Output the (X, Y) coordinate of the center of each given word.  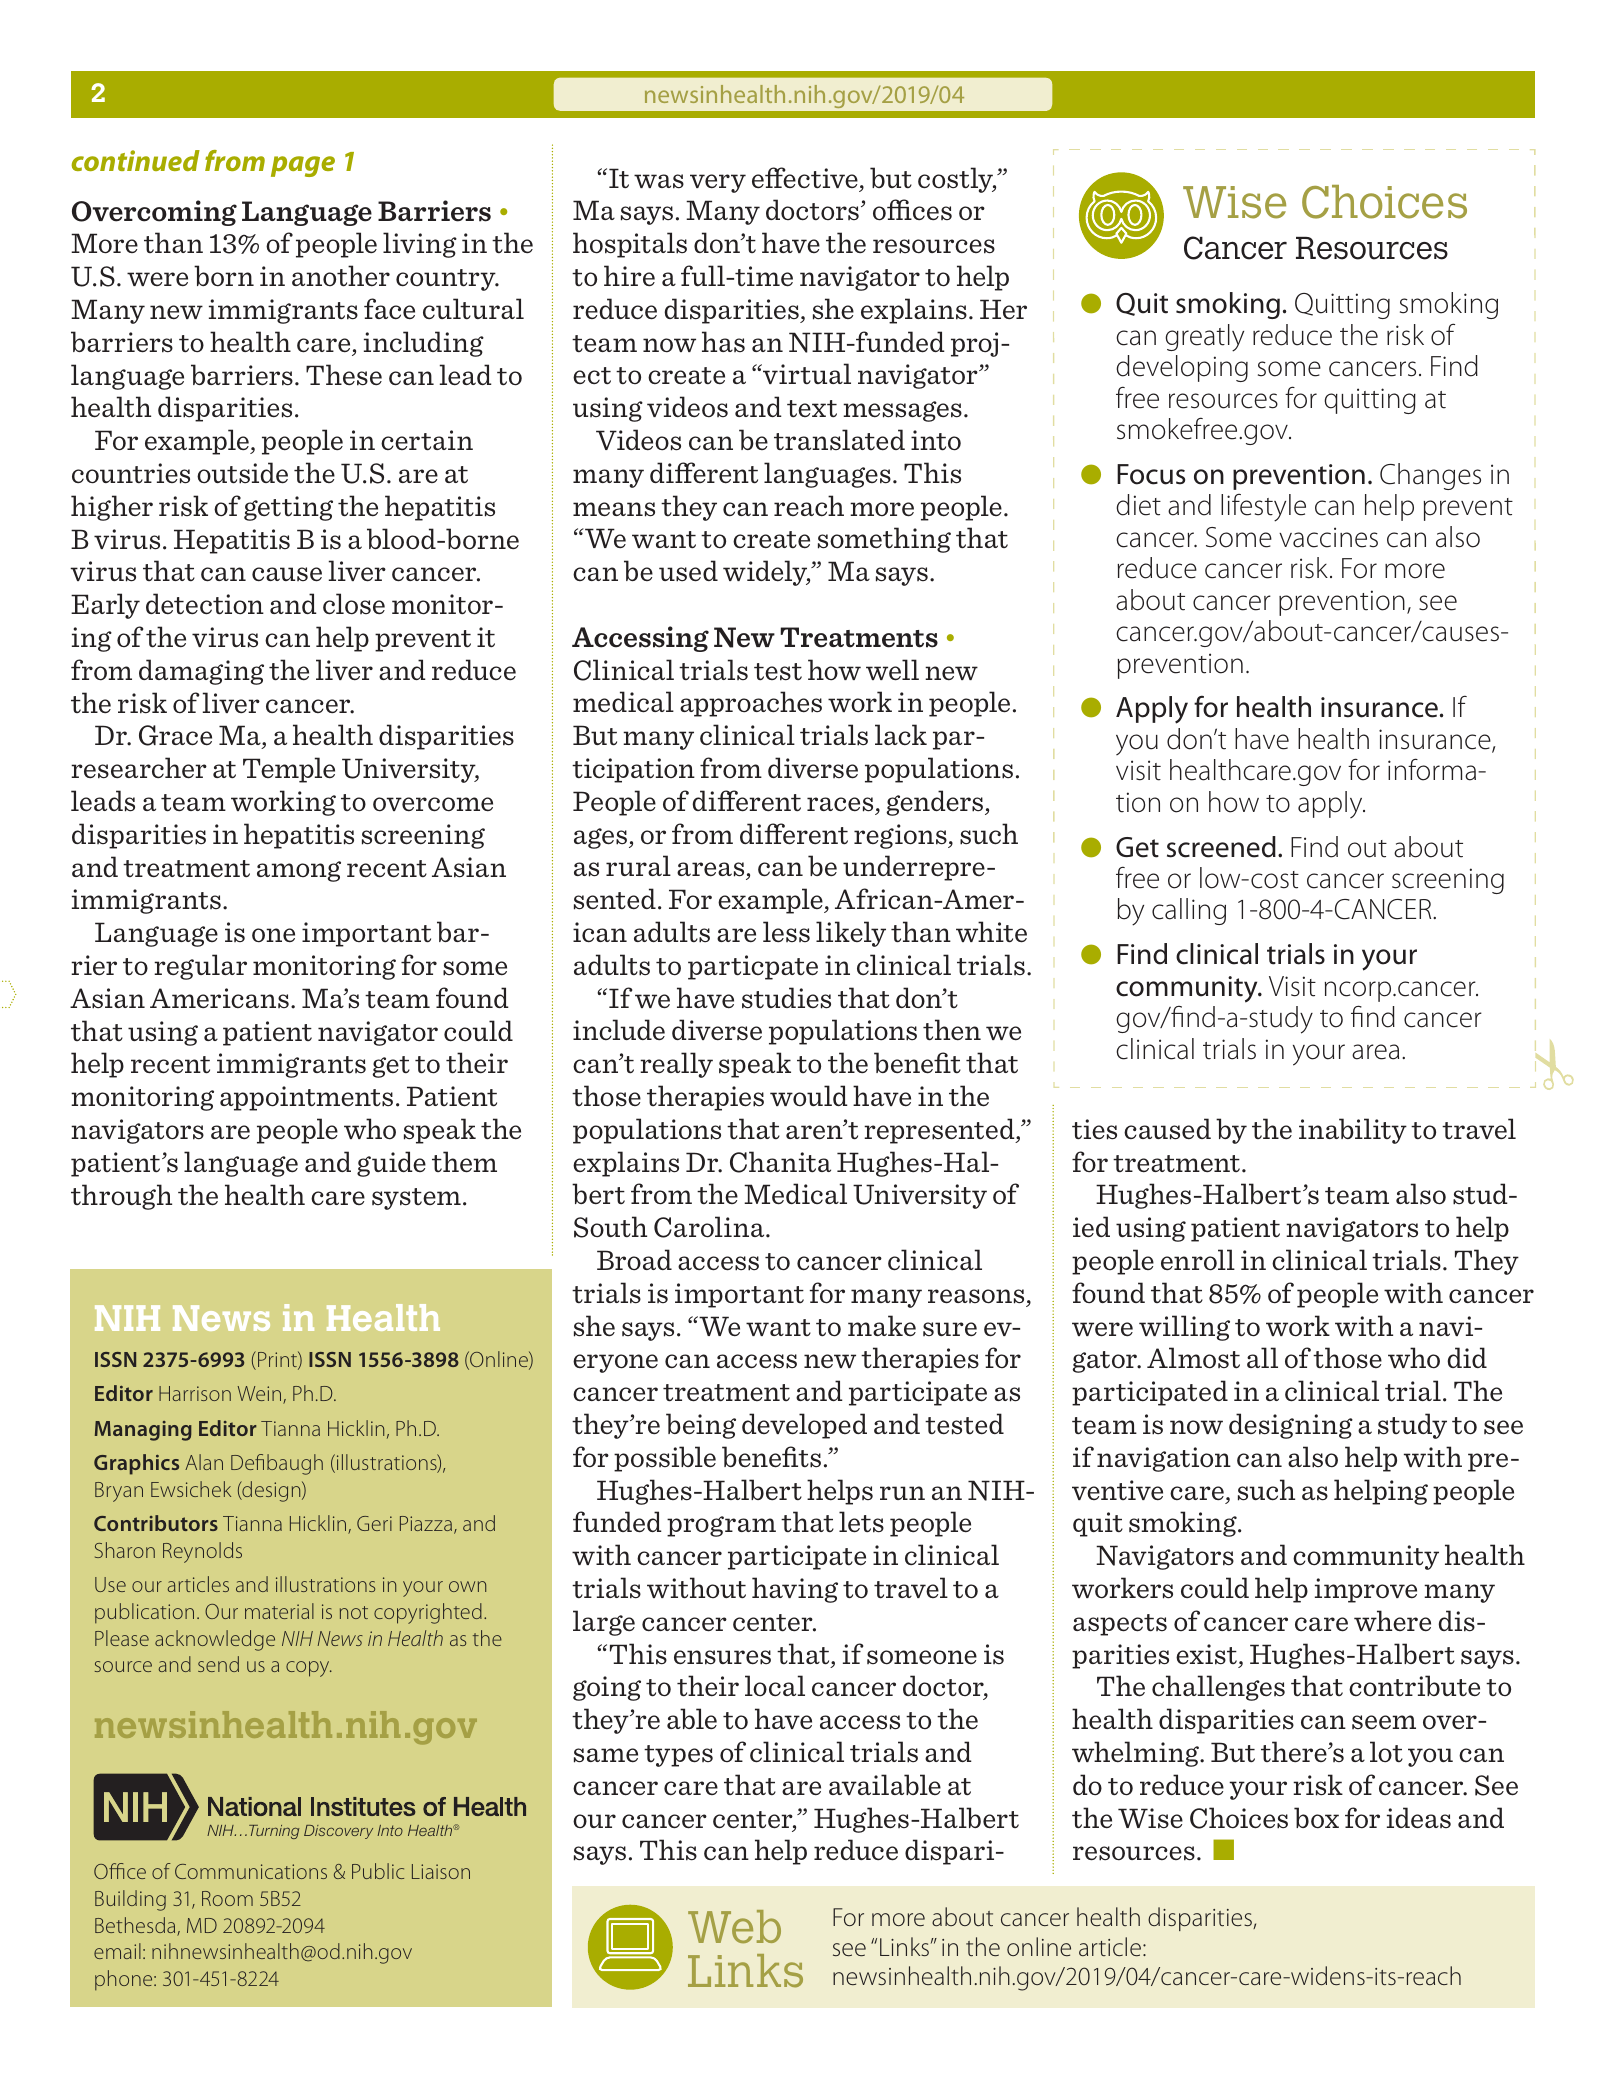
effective (805, 178)
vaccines (1328, 537)
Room (227, 1898)
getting (288, 508)
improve (1366, 1590)
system (416, 1199)
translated (839, 440)
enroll (1198, 1260)
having (795, 1590)
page (303, 166)
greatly (1204, 338)
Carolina (710, 1227)
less (786, 931)
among (299, 871)
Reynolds (202, 1552)
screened (1221, 847)
